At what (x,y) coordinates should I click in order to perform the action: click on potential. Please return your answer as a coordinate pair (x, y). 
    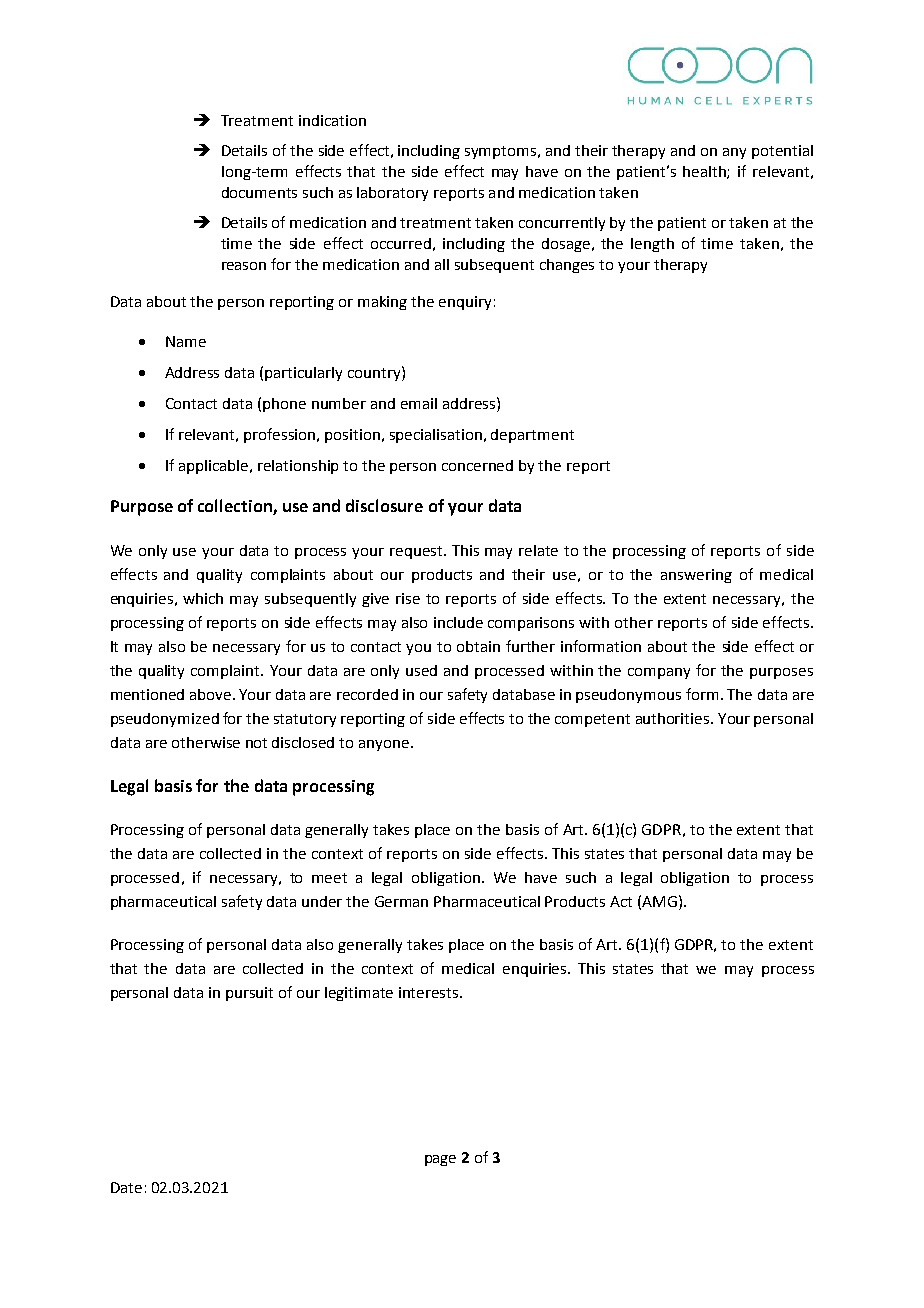
    Looking at the image, I should click on (782, 152).
